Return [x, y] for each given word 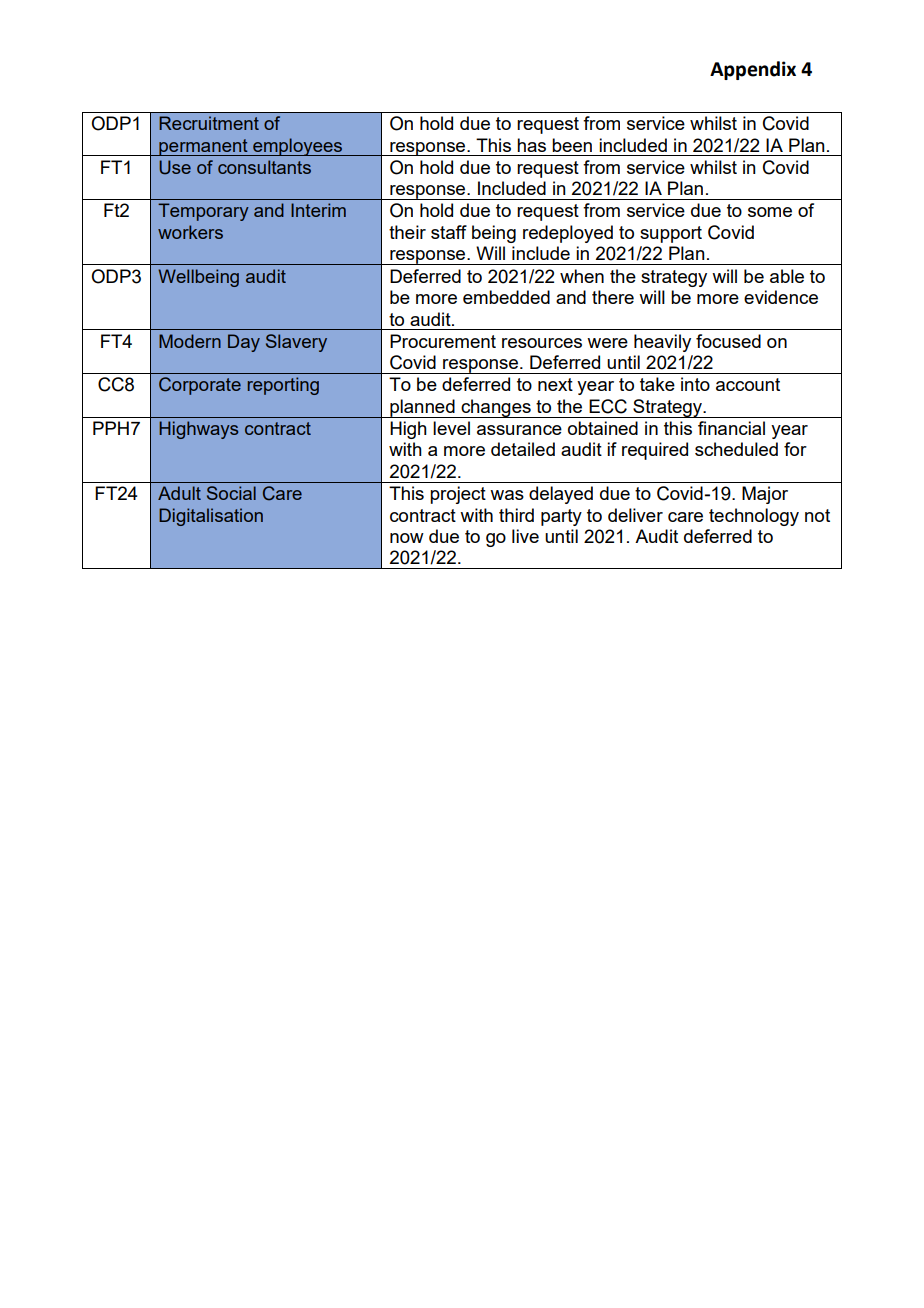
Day [244, 343]
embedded [506, 297]
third [516, 515]
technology [754, 517]
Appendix [753, 70]
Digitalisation [211, 517]
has [531, 145]
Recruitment [209, 123]
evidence [781, 297]
